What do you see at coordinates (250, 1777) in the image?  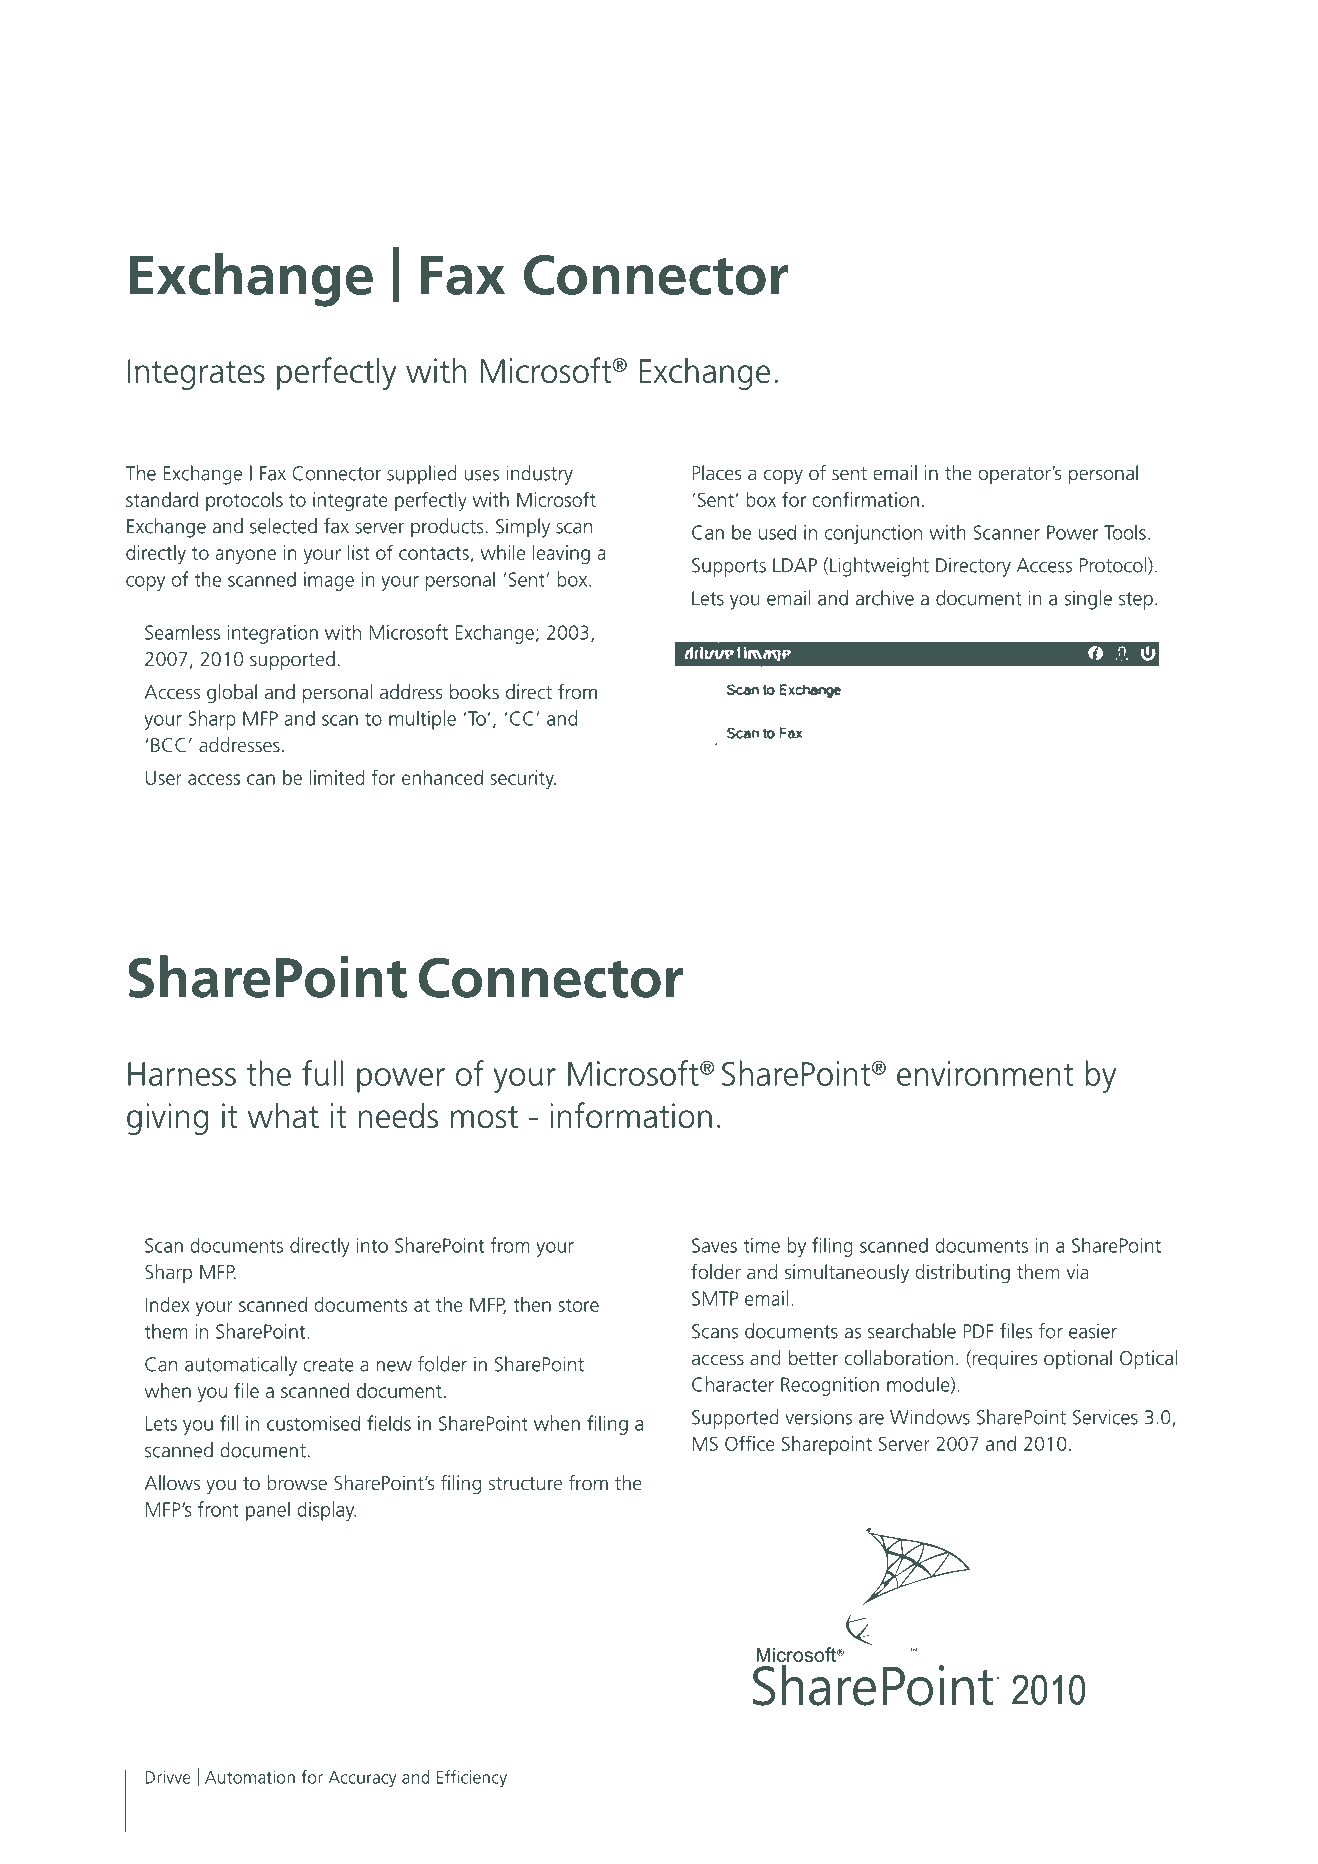 I see `Automation` at bounding box center [250, 1777].
